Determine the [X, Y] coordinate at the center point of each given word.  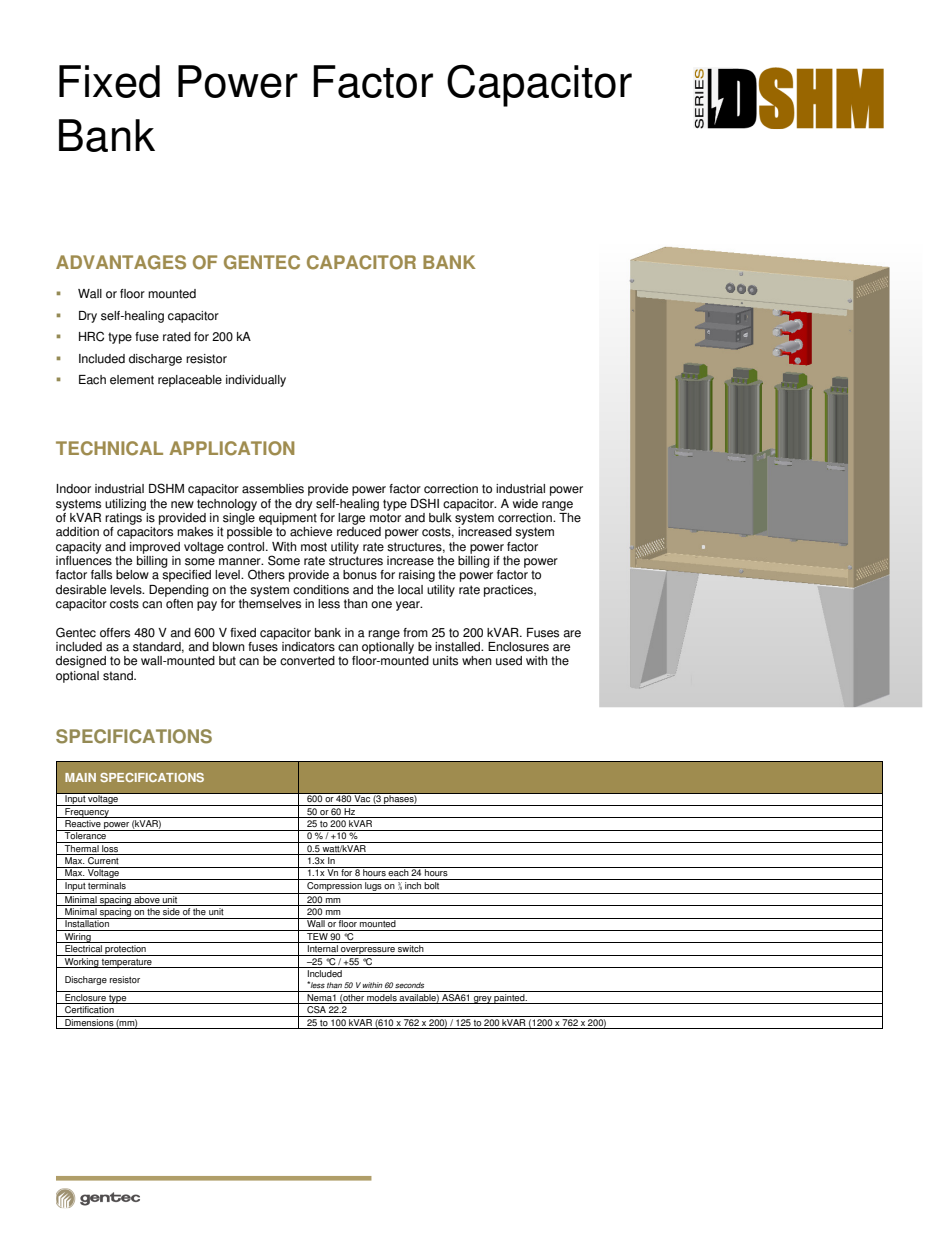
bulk [440, 518]
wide [525, 504]
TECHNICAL [109, 448]
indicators [308, 647]
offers [115, 633]
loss [110, 847]
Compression [334, 888]
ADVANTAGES [121, 262]
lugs [373, 888]
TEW [317, 935]
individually [256, 381]
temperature [127, 963]
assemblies [273, 489]
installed [459, 647]
